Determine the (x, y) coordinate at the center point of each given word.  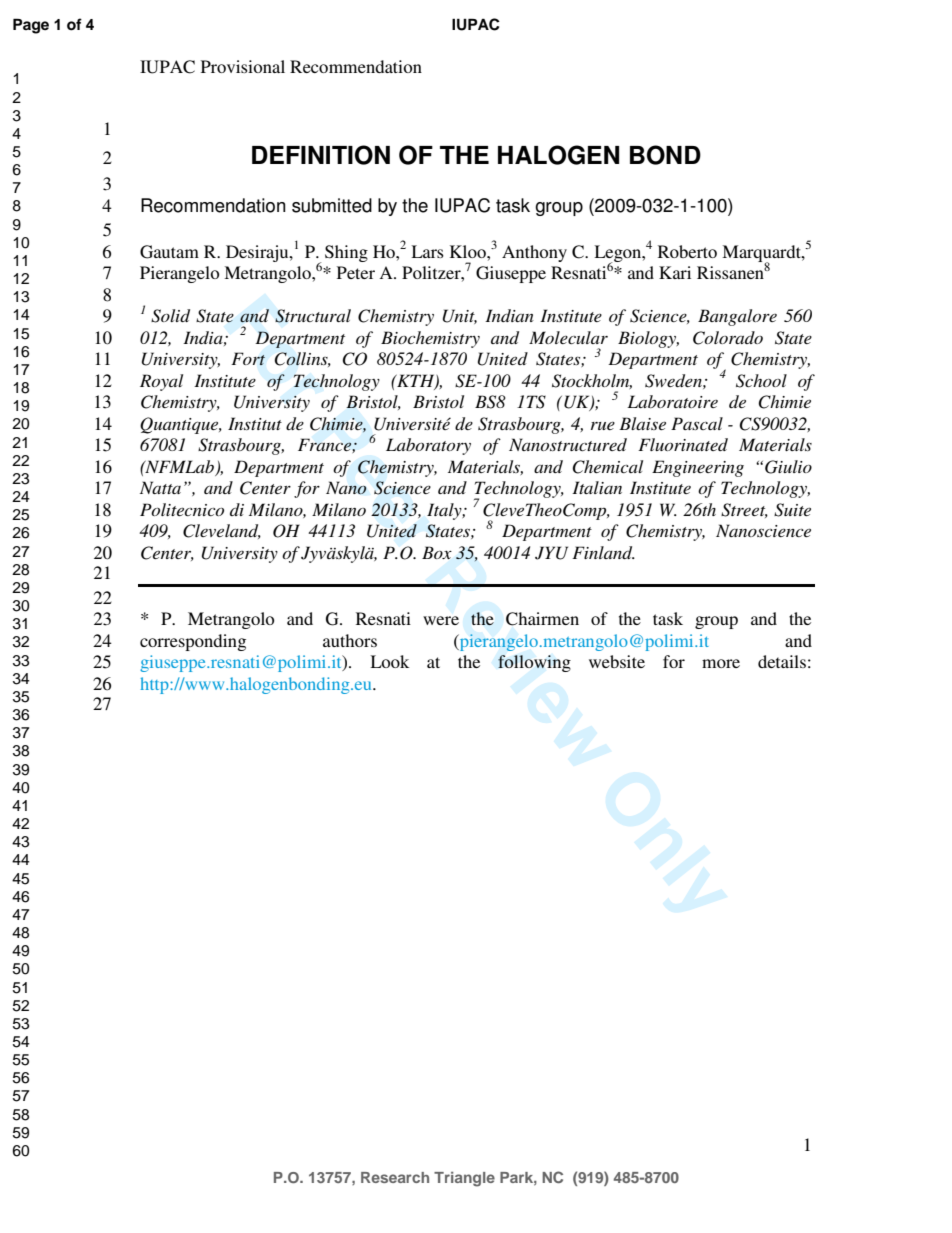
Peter (356, 272)
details (782, 661)
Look (389, 661)
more (721, 663)
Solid (170, 316)
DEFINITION (321, 155)
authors (350, 640)
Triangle (464, 1179)
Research (395, 1177)
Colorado (728, 338)
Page (31, 26)
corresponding (193, 642)
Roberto (687, 251)
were (441, 620)
